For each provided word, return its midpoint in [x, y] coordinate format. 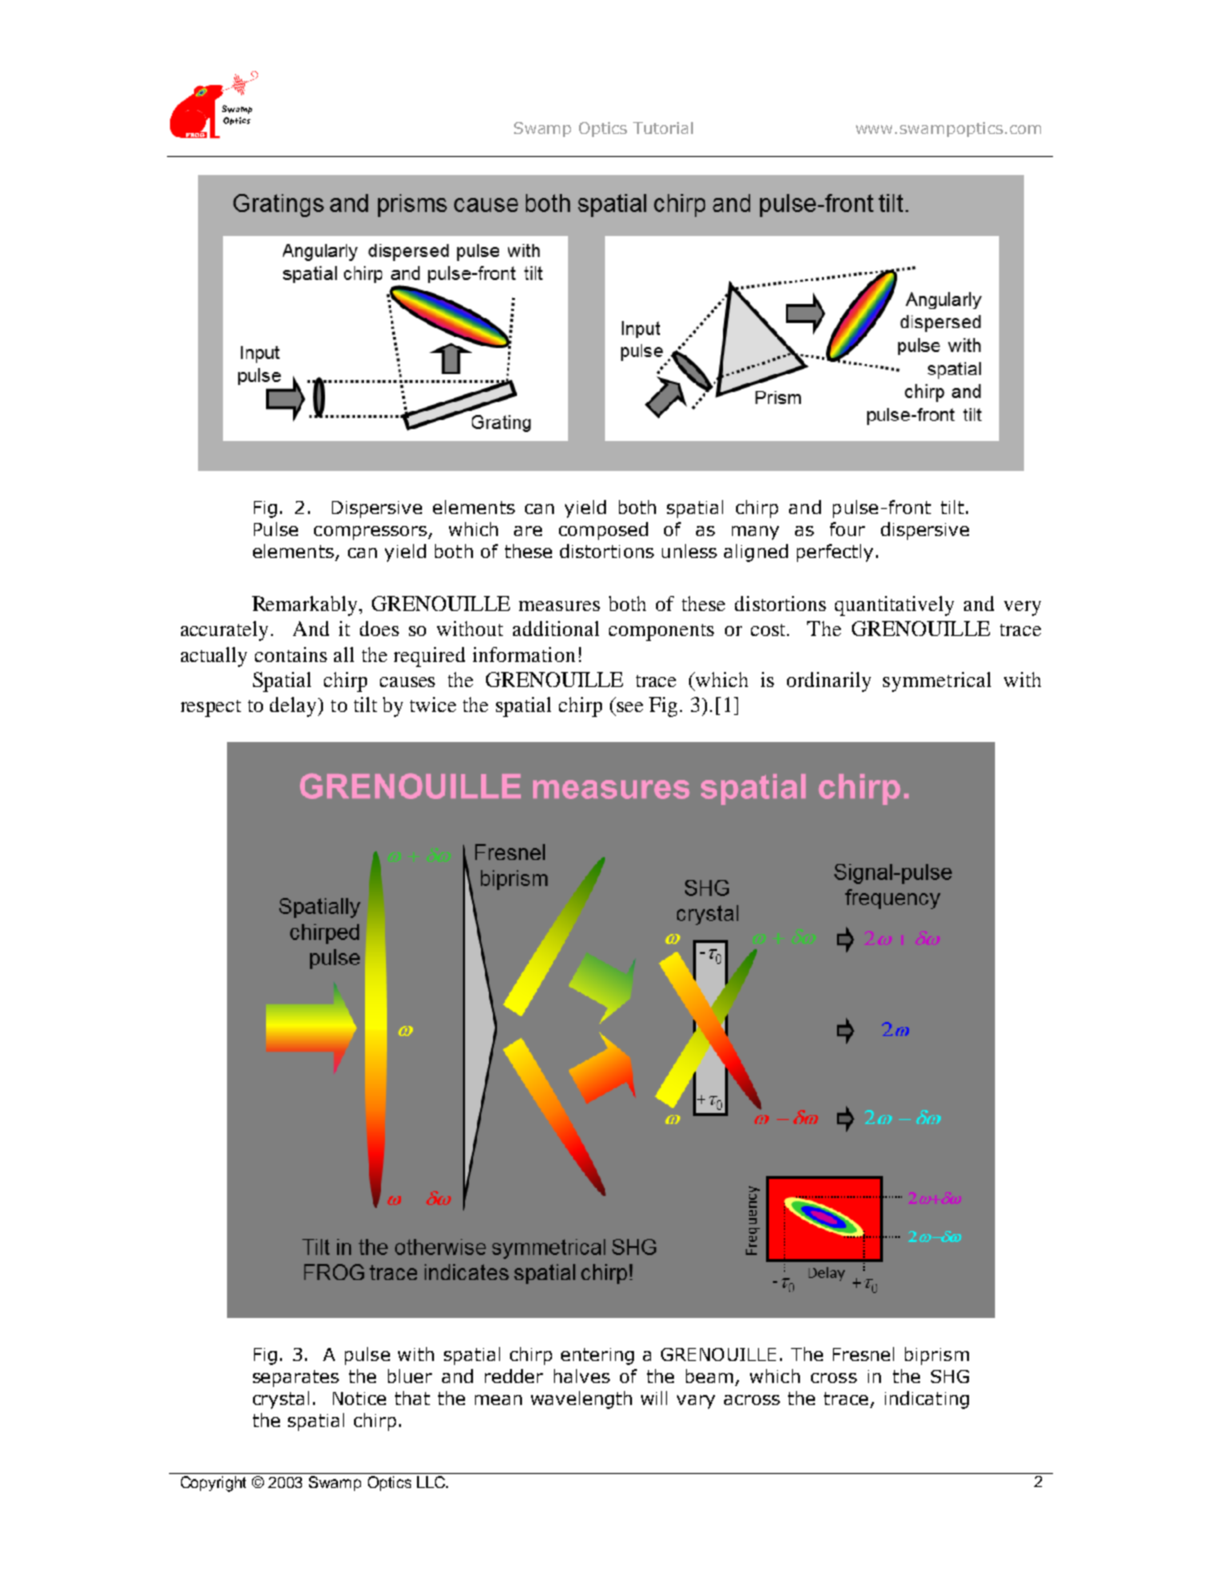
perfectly [835, 553]
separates [296, 1378]
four [847, 529]
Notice [359, 1398]
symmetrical [937, 682]
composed [603, 531]
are [528, 531]
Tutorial [663, 128]
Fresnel [863, 1354]
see [630, 707]
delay [295, 707]
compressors [371, 533]
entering [597, 1356]
